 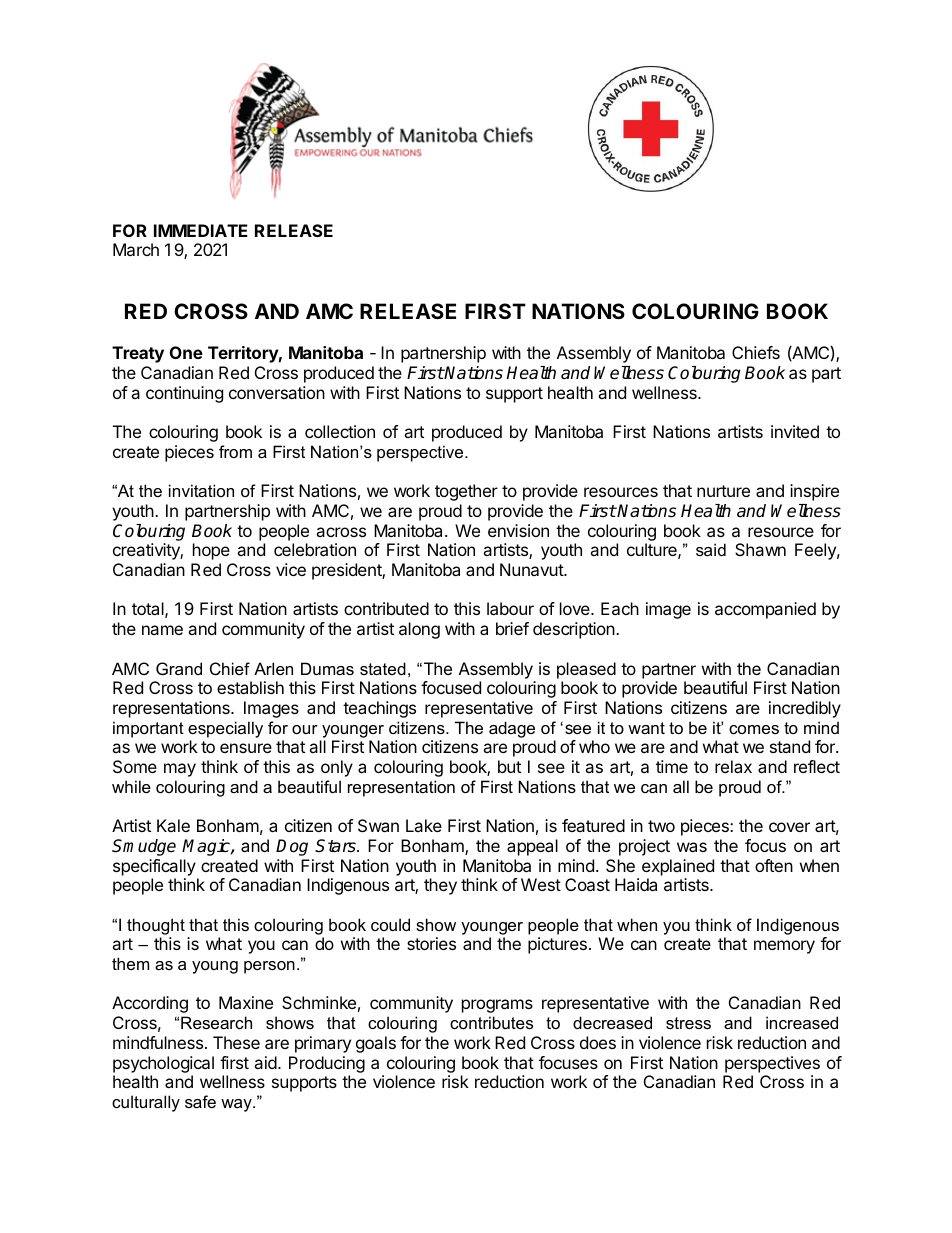 What do you see at coordinates (774, 865) in the image?
I see `often` at bounding box center [774, 865].
